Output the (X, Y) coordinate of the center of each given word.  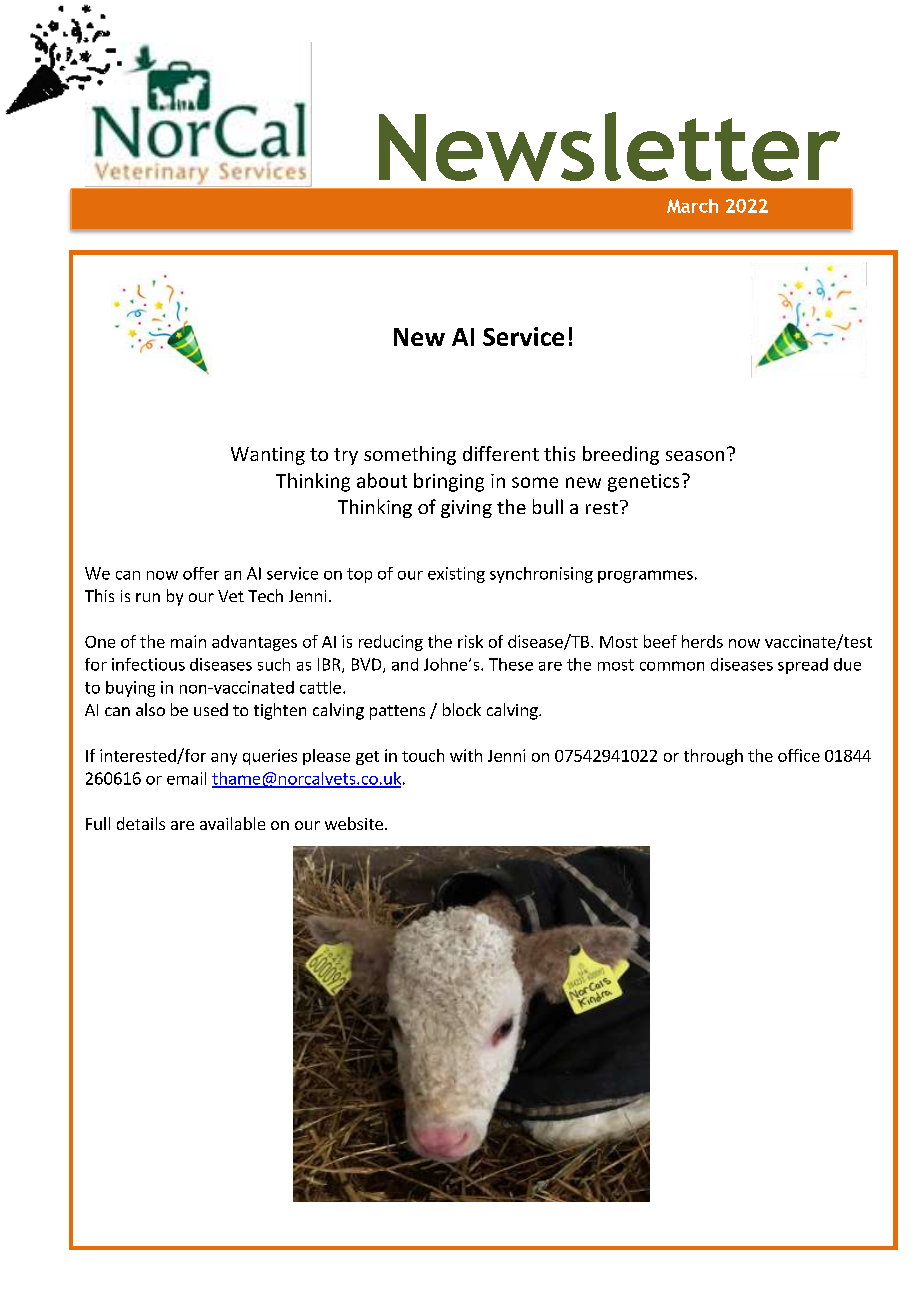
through (713, 757)
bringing (449, 482)
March (692, 206)
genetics (643, 483)
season (695, 456)
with (466, 755)
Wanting (268, 456)
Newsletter (609, 146)
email (186, 778)
